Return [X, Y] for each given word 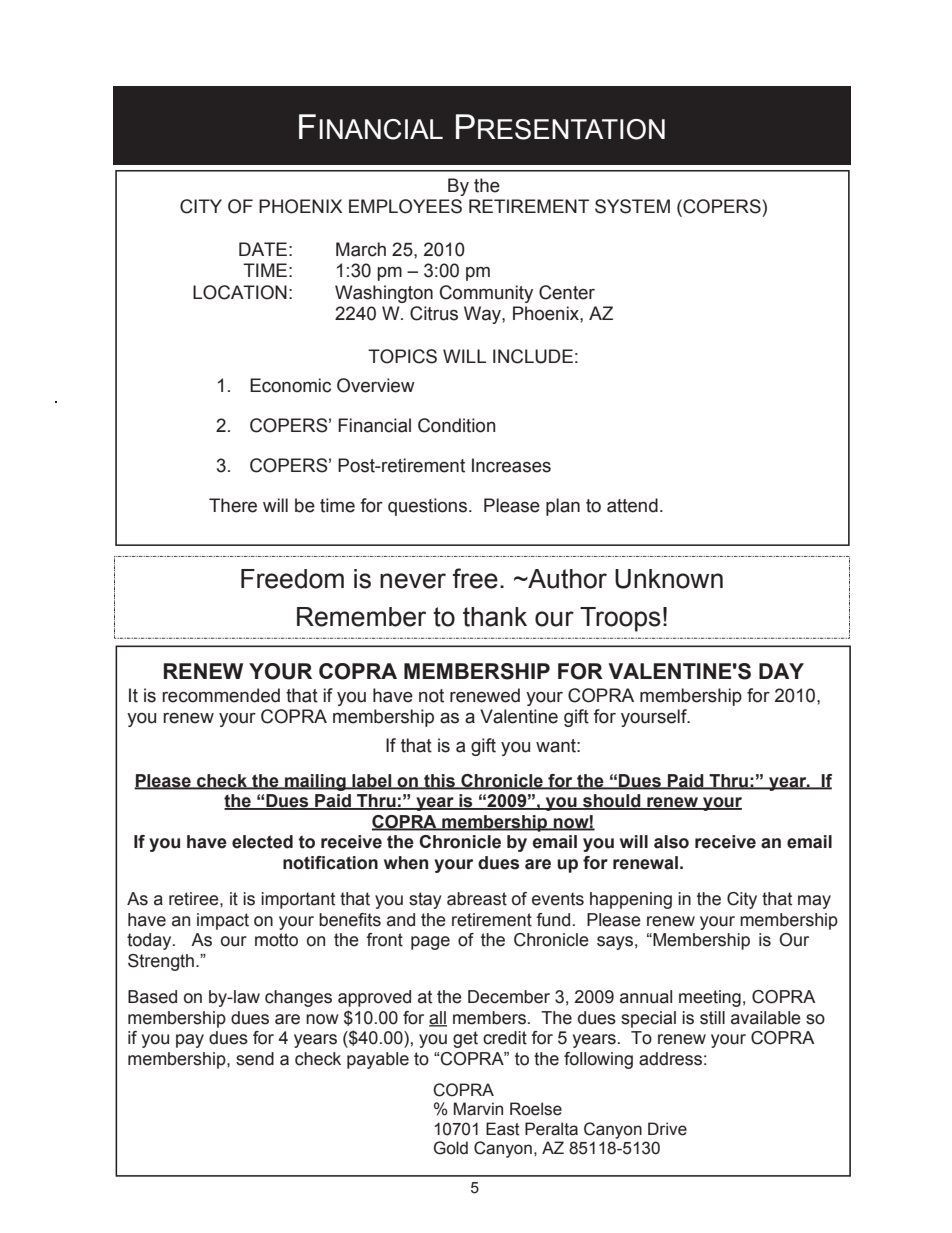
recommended [221, 695]
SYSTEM [632, 206]
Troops [620, 619]
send [255, 1059]
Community [486, 294]
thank [495, 617]
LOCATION [240, 292]
